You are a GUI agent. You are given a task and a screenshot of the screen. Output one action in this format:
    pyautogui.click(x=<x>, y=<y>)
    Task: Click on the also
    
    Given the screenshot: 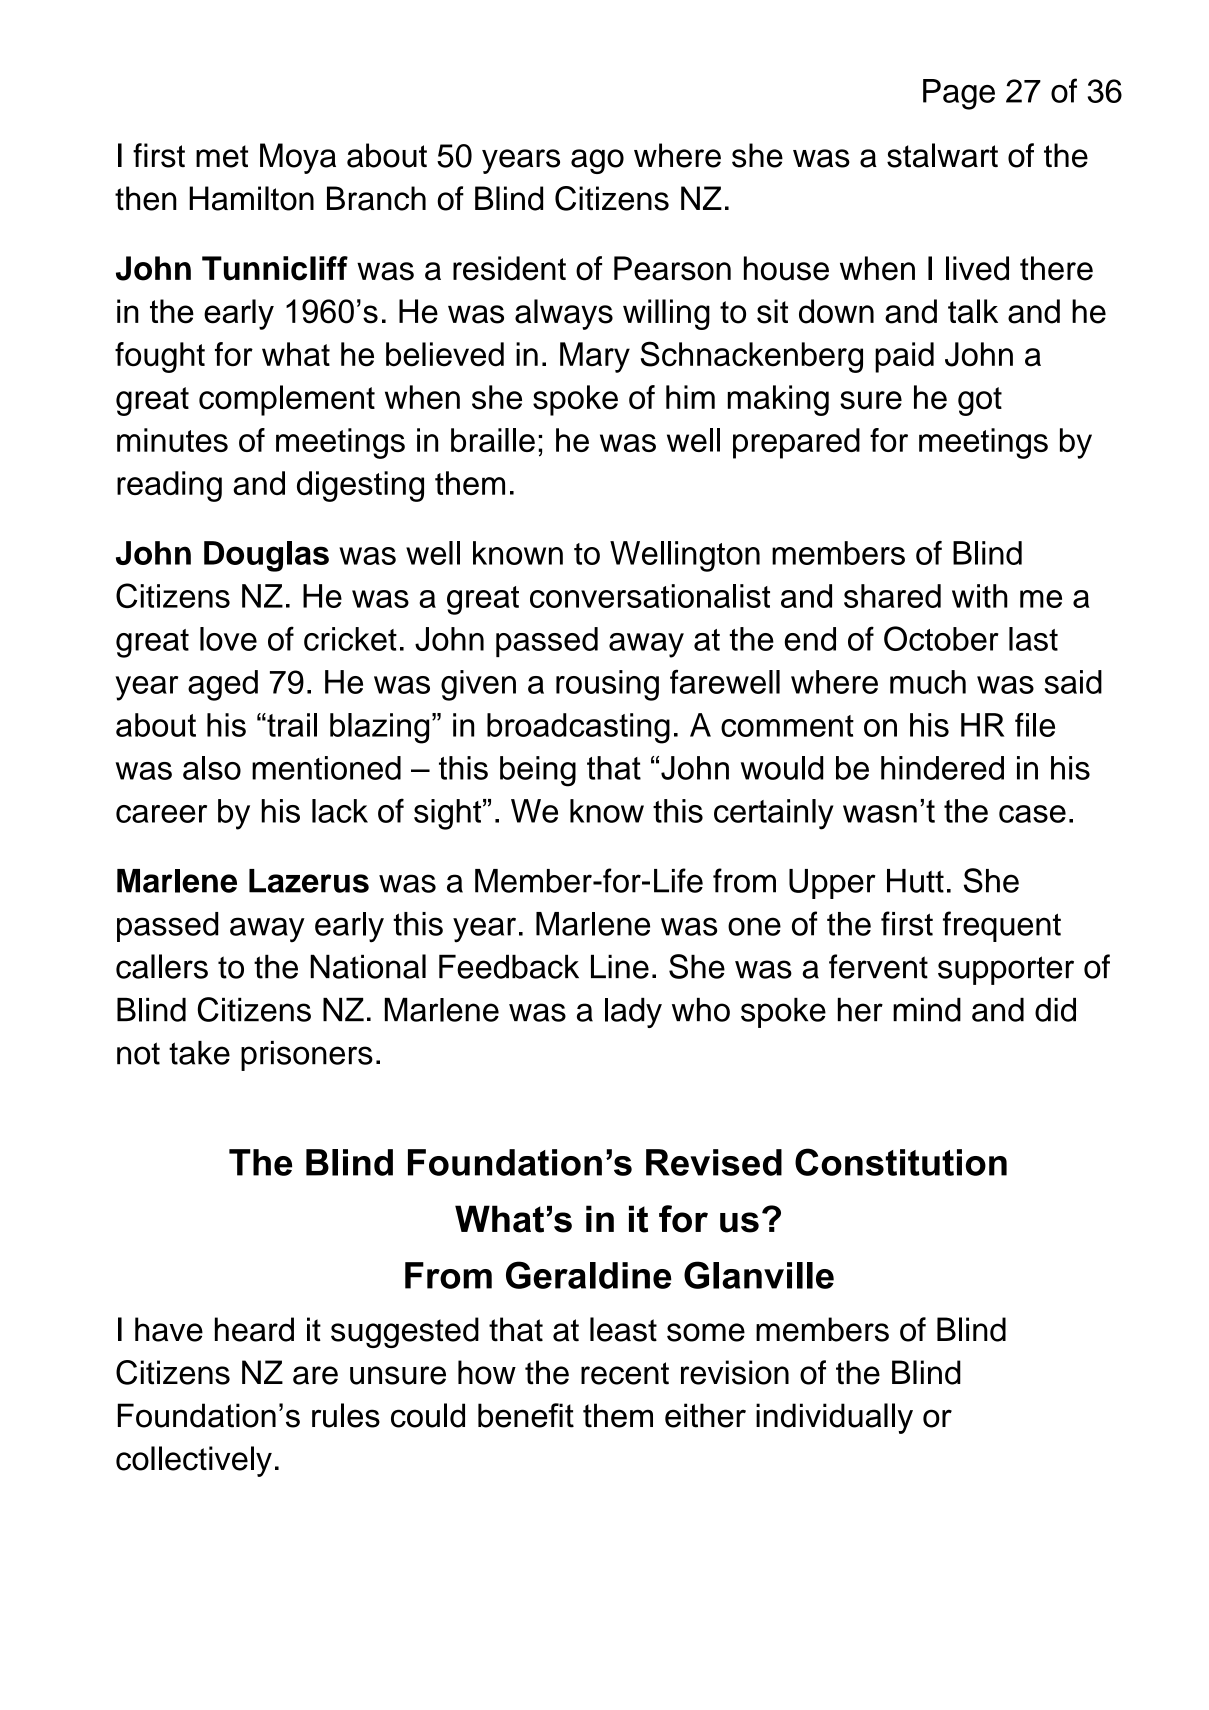 What is the action you would take?
    pyautogui.click(x=212, y=768)
